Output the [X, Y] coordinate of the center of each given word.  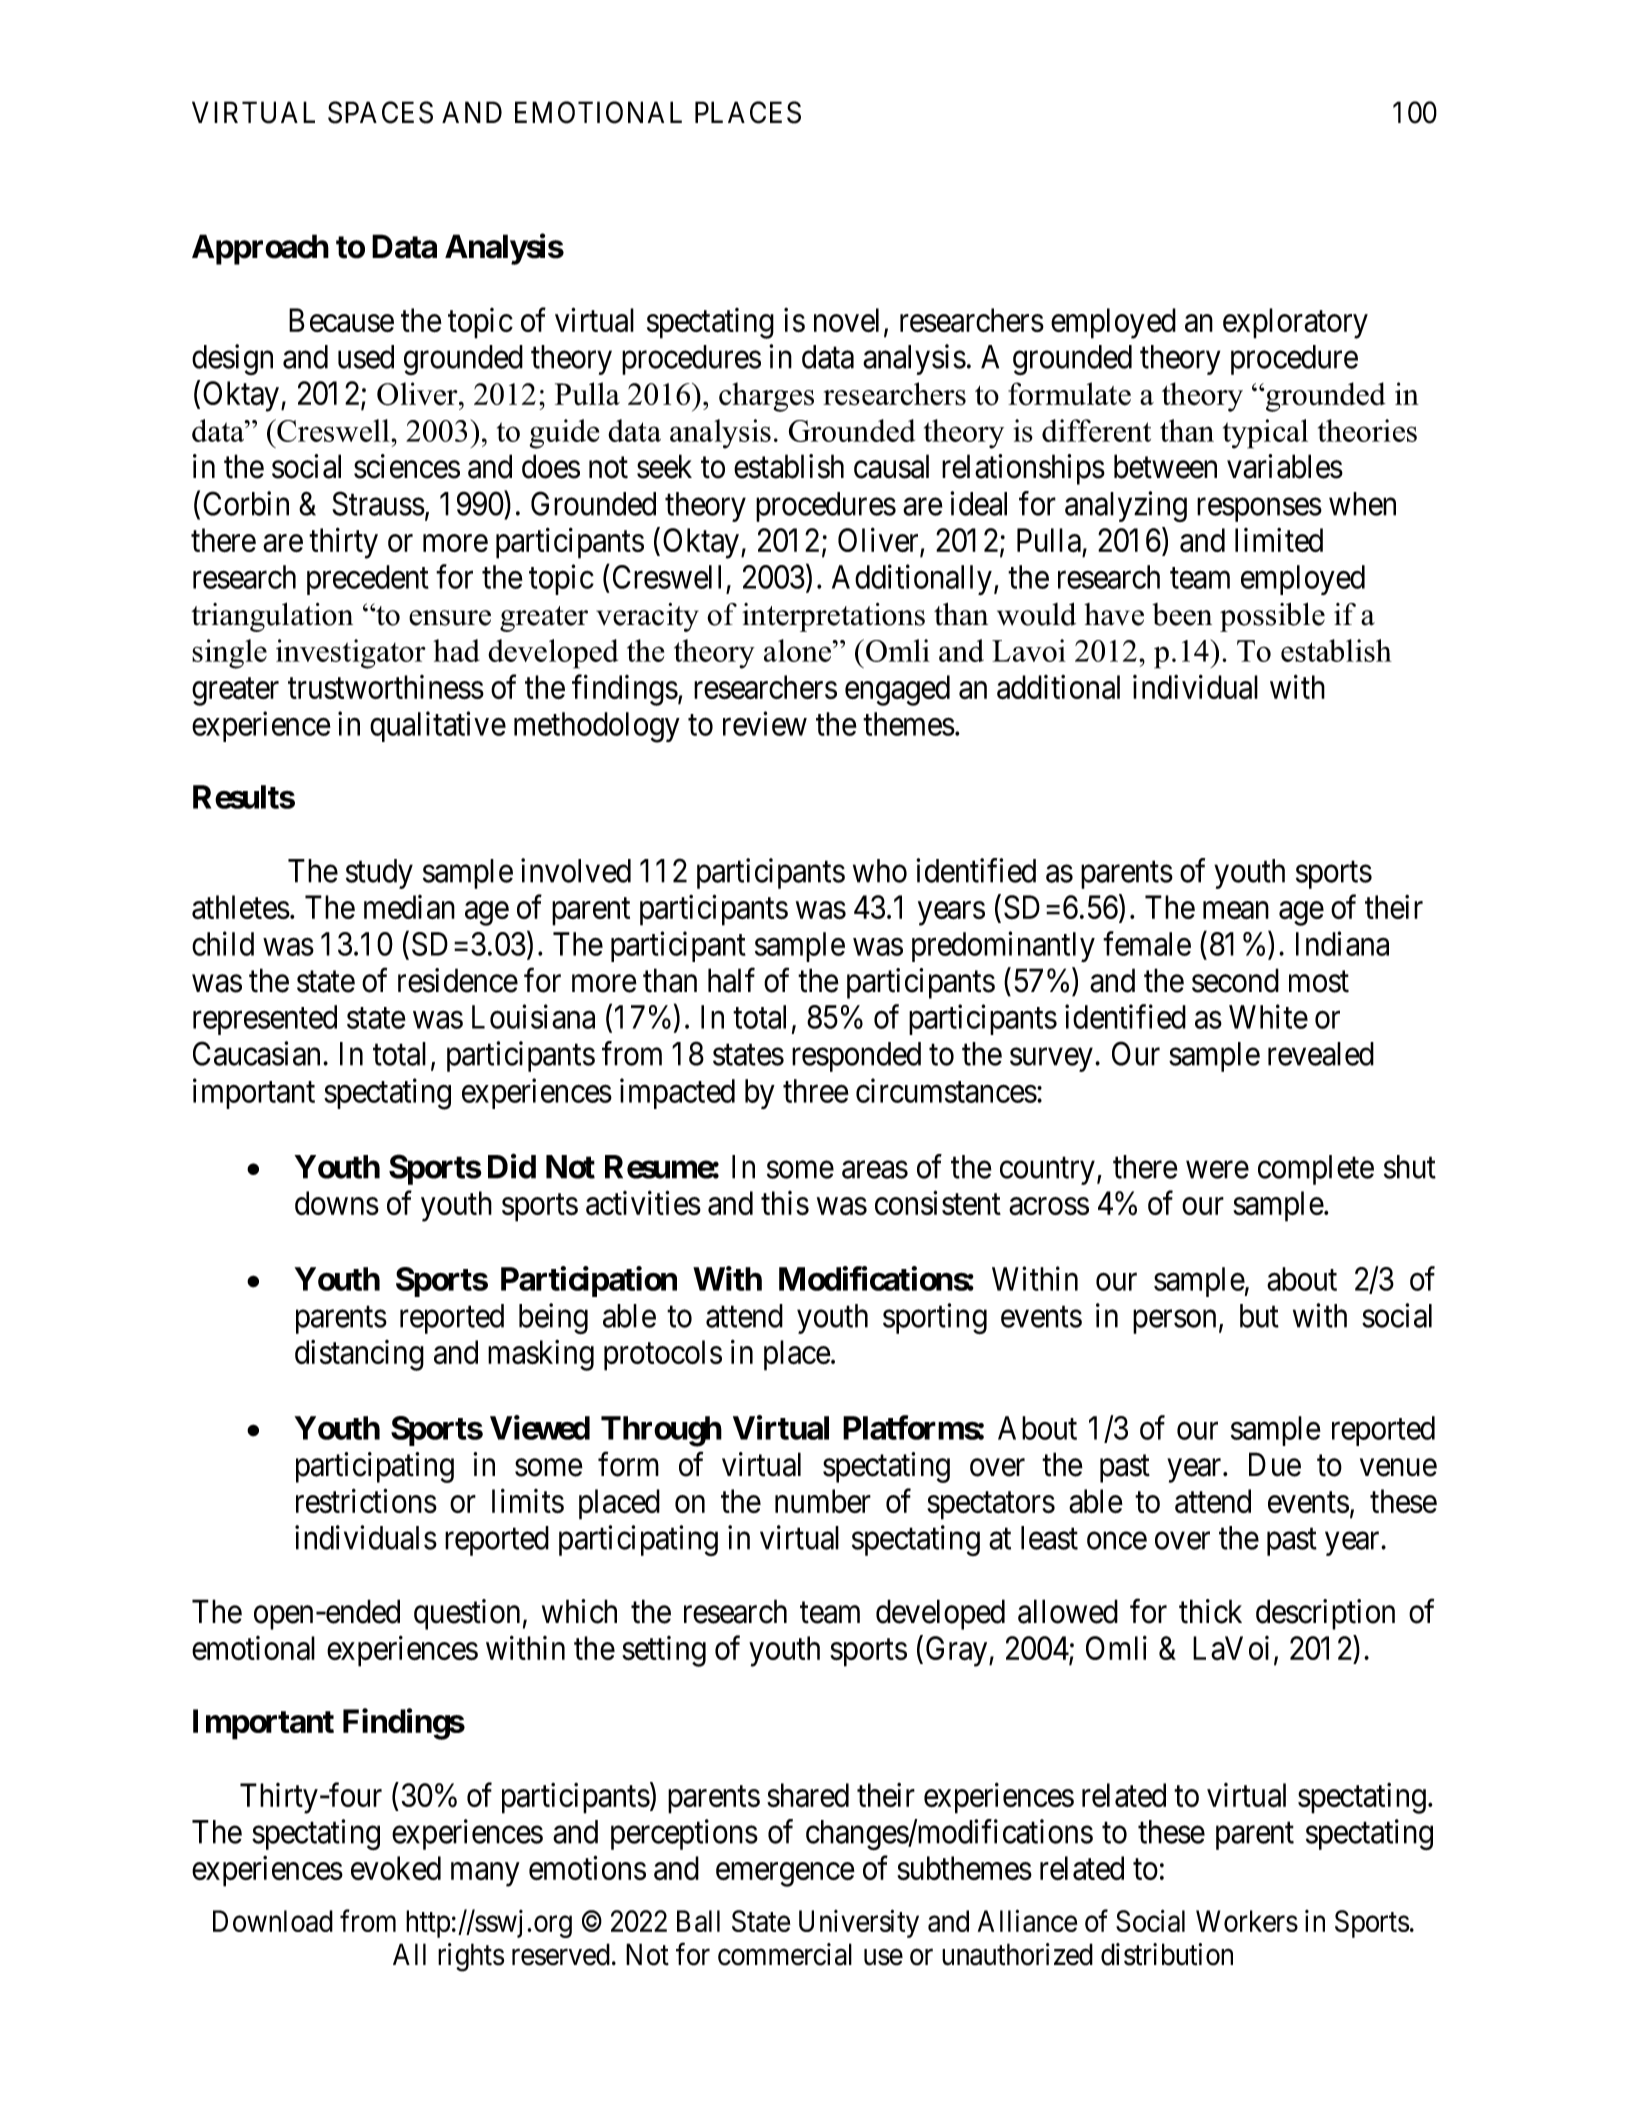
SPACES [380, 112]
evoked [396, 1868]
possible [1272, 617]
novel [846, 320]
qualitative [438, 726]
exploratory [1295, 323]
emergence [785, 1875]
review [765, 723]
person [1174, 1322]
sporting [935, 1318]
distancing [359, 1355]
